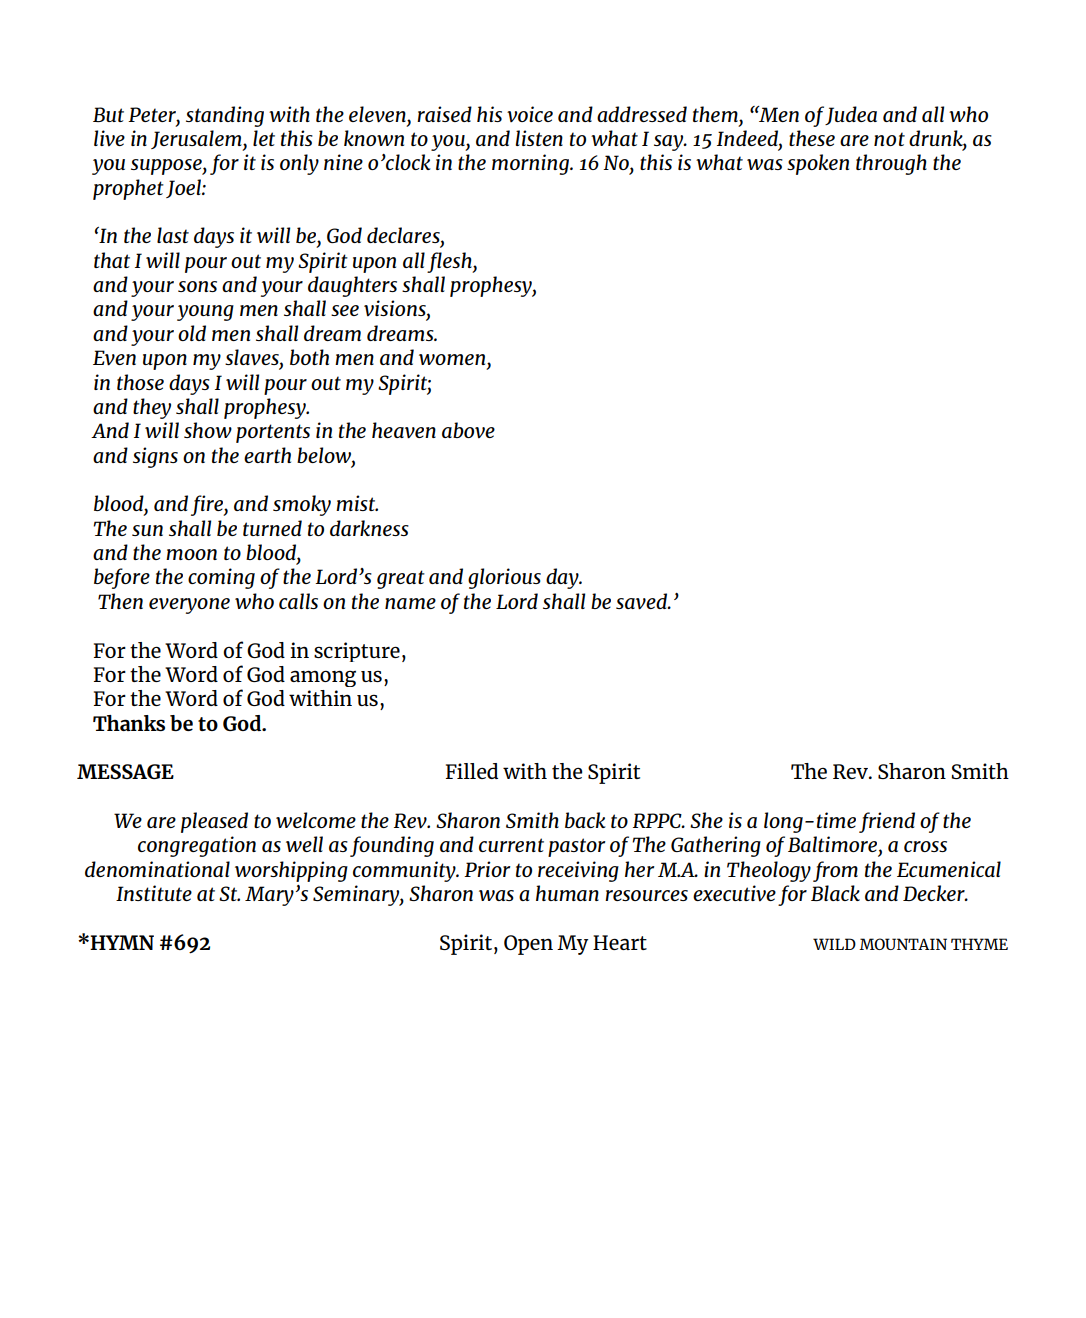 This screenshot has height=1318, width=1086. I want to click on Filled, so click(472, 771).
